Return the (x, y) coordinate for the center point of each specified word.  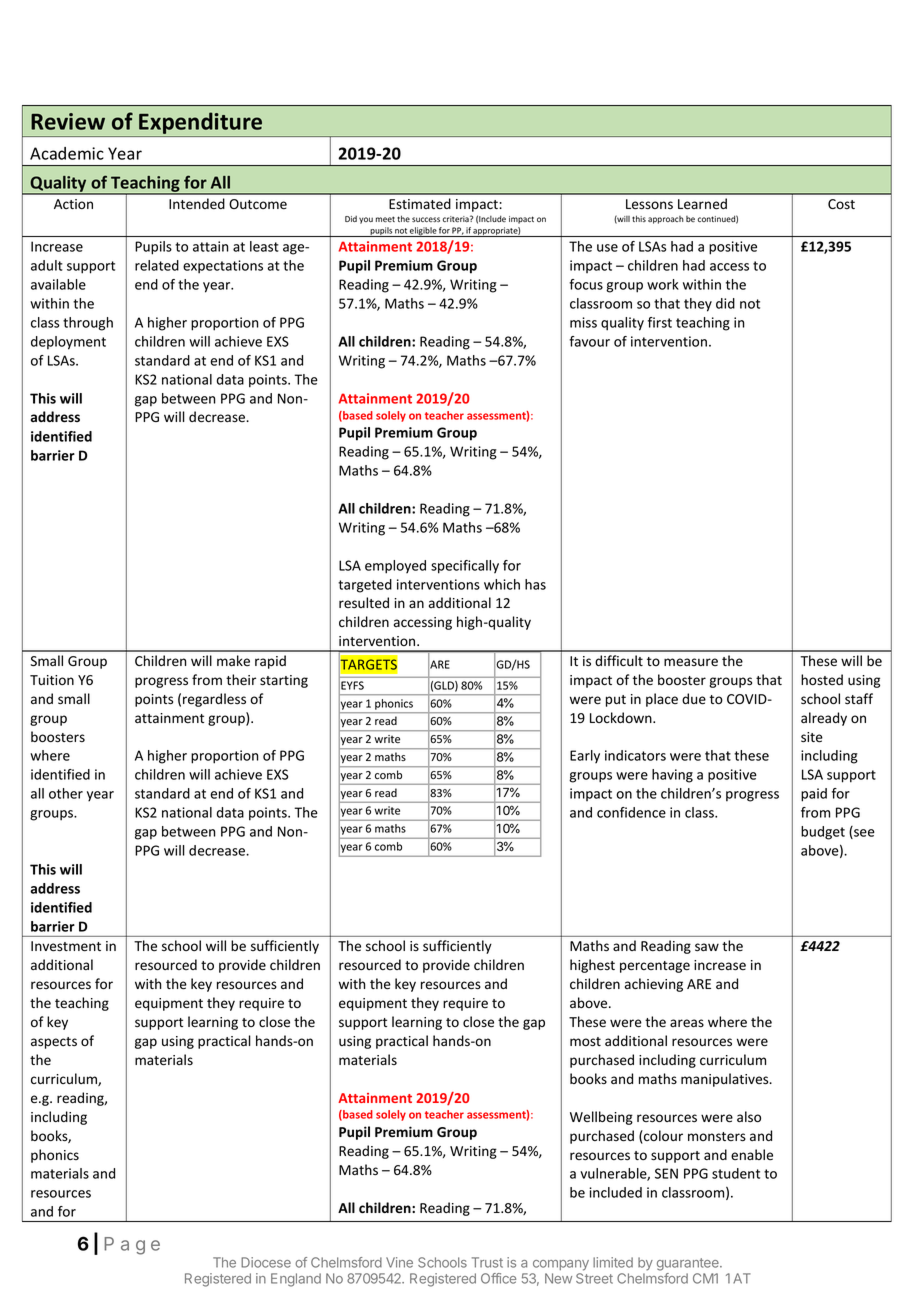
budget (823, 833)
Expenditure (200, 123)
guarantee (689, 1264)
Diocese (266, 1262)
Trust (487, 1262)
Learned (702, 204)
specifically (465, 567)
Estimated (420, 204)
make (233, 660)
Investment (66, 946)
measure (691, 662)
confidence (631, 812)
